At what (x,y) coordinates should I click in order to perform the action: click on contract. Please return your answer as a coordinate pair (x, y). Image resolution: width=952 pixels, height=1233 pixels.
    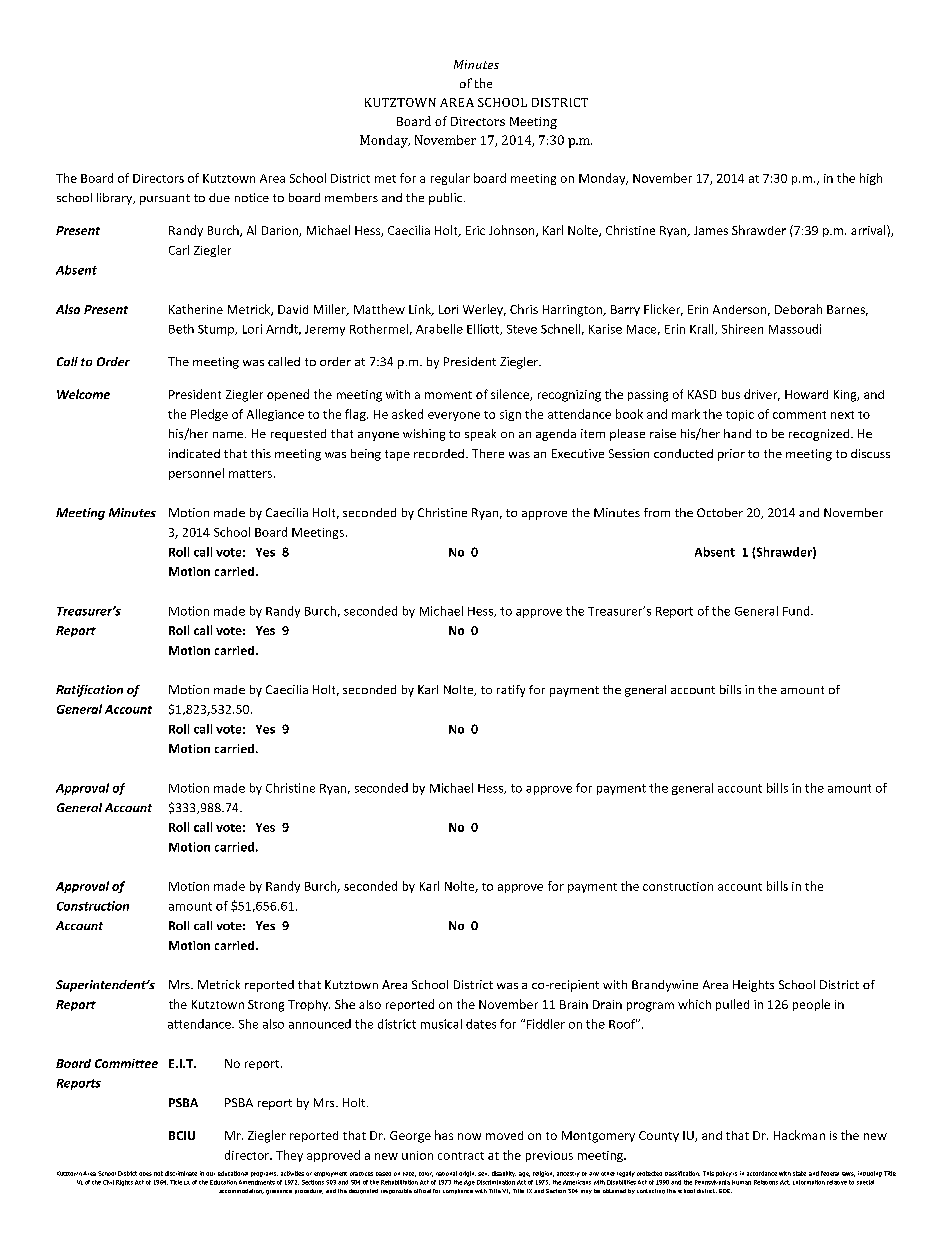
    Looking at the image, I should click on (461, 1156).
